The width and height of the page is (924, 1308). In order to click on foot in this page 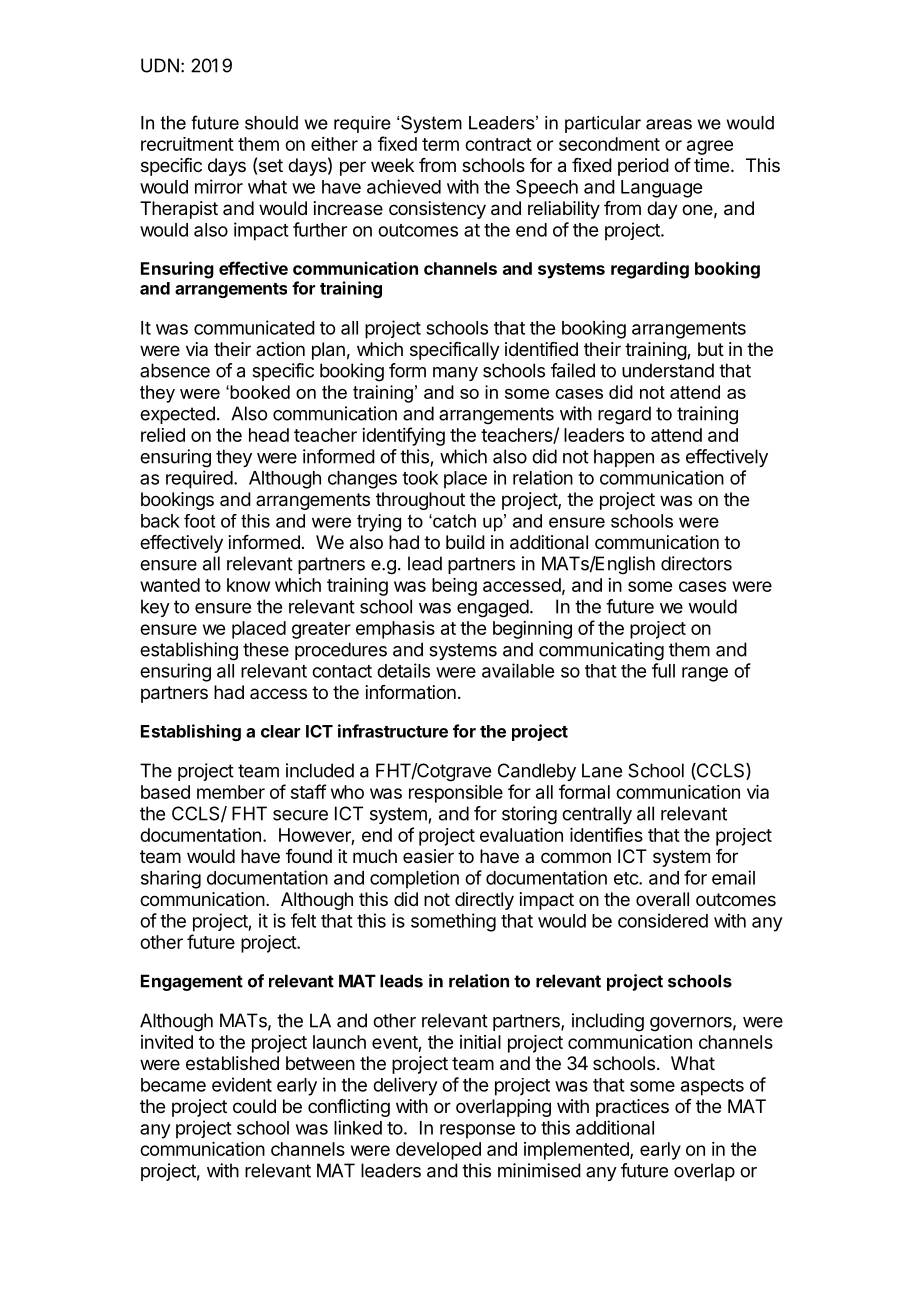, I will do `click(199, 521)`.
